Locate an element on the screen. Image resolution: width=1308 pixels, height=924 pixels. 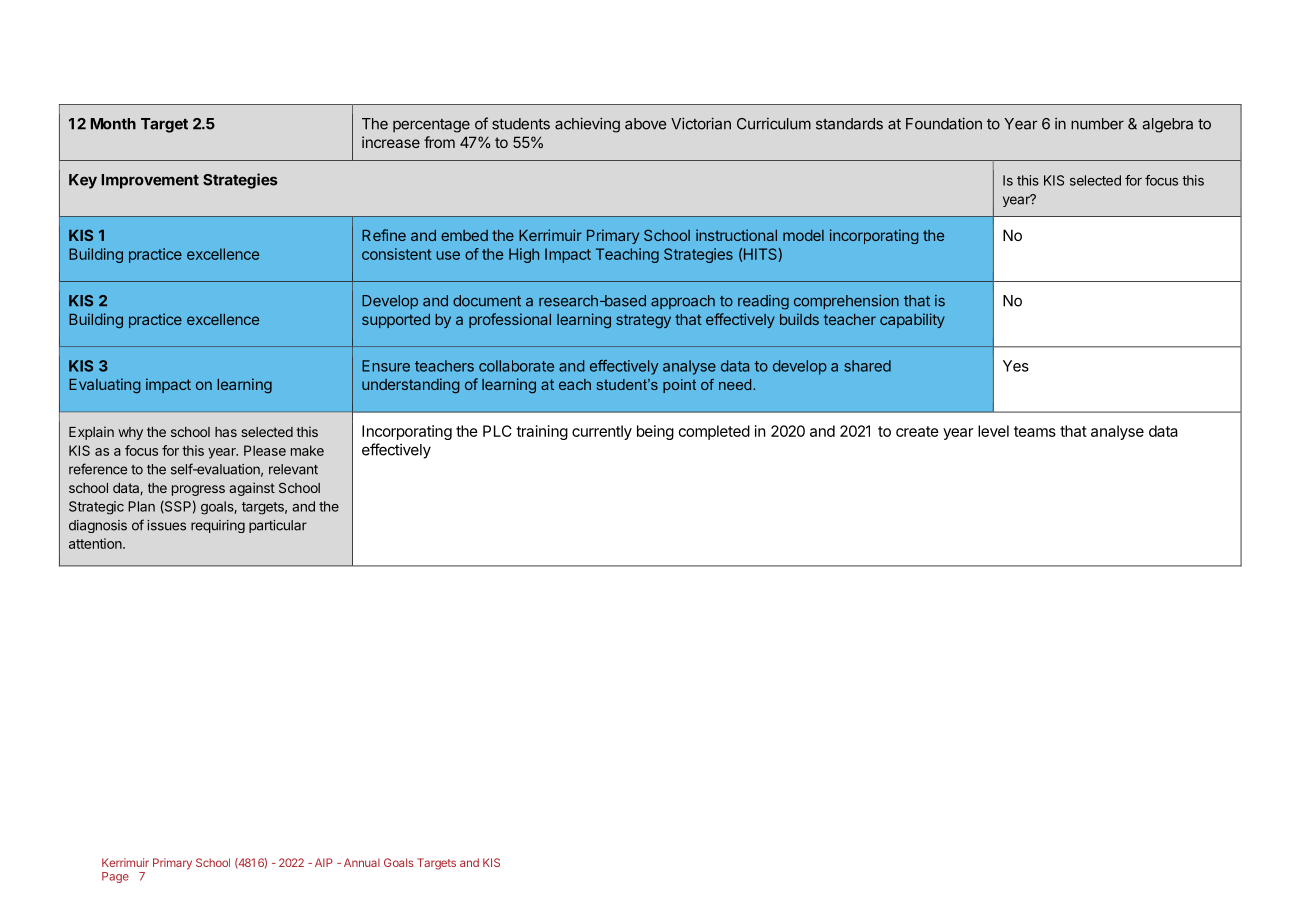
Foundation is located at coordinates (944, 123).
